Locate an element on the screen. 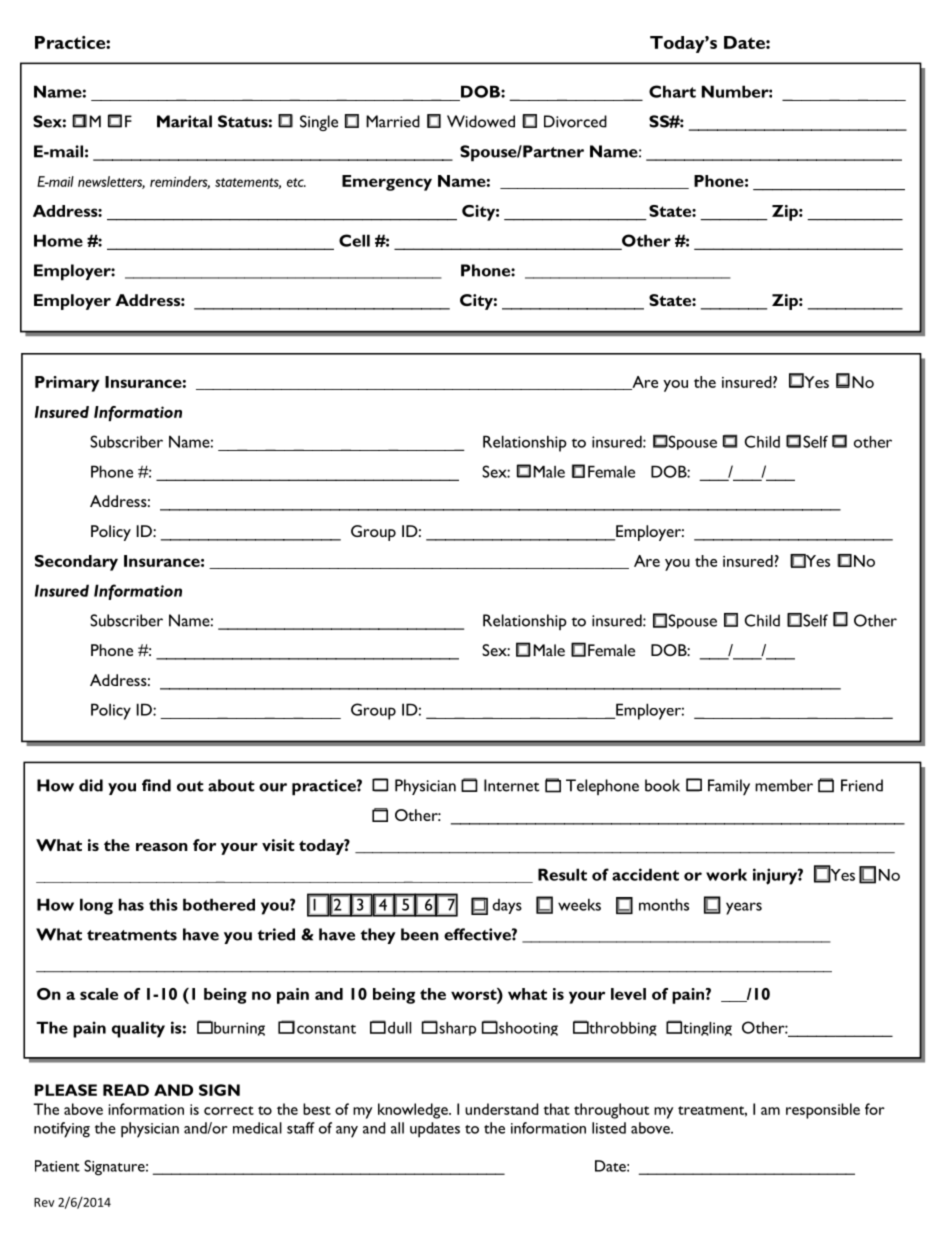 The height and width of the screenshot is (1233, 952). Secondary is located at coordinates (76, 563).
